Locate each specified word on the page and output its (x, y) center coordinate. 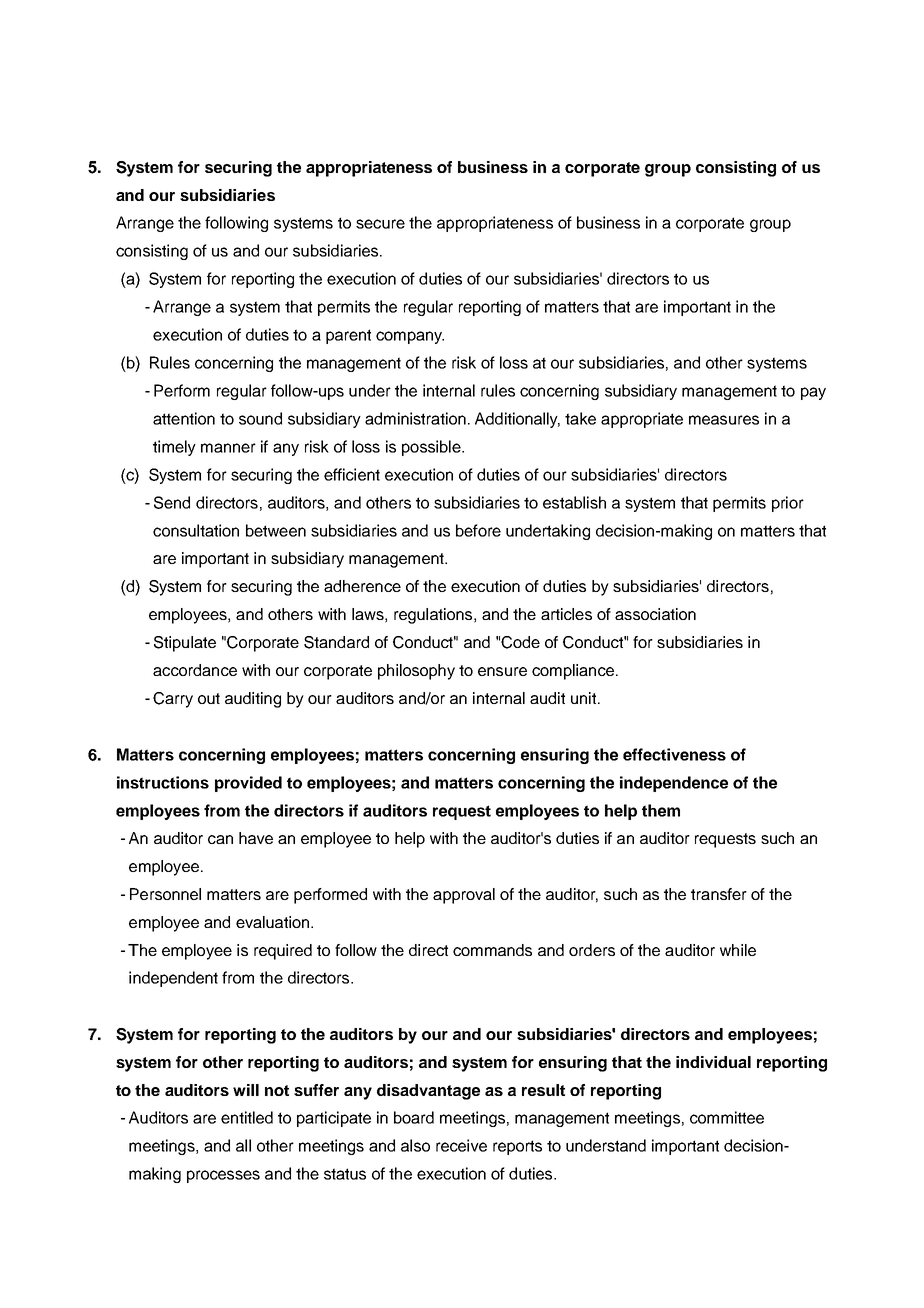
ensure (502, 671)
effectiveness (674, 754)
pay (813, 393)
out (209, 698)
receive (461, 1145)
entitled (247, 1117)
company (410, 337)
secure (380, 224)
